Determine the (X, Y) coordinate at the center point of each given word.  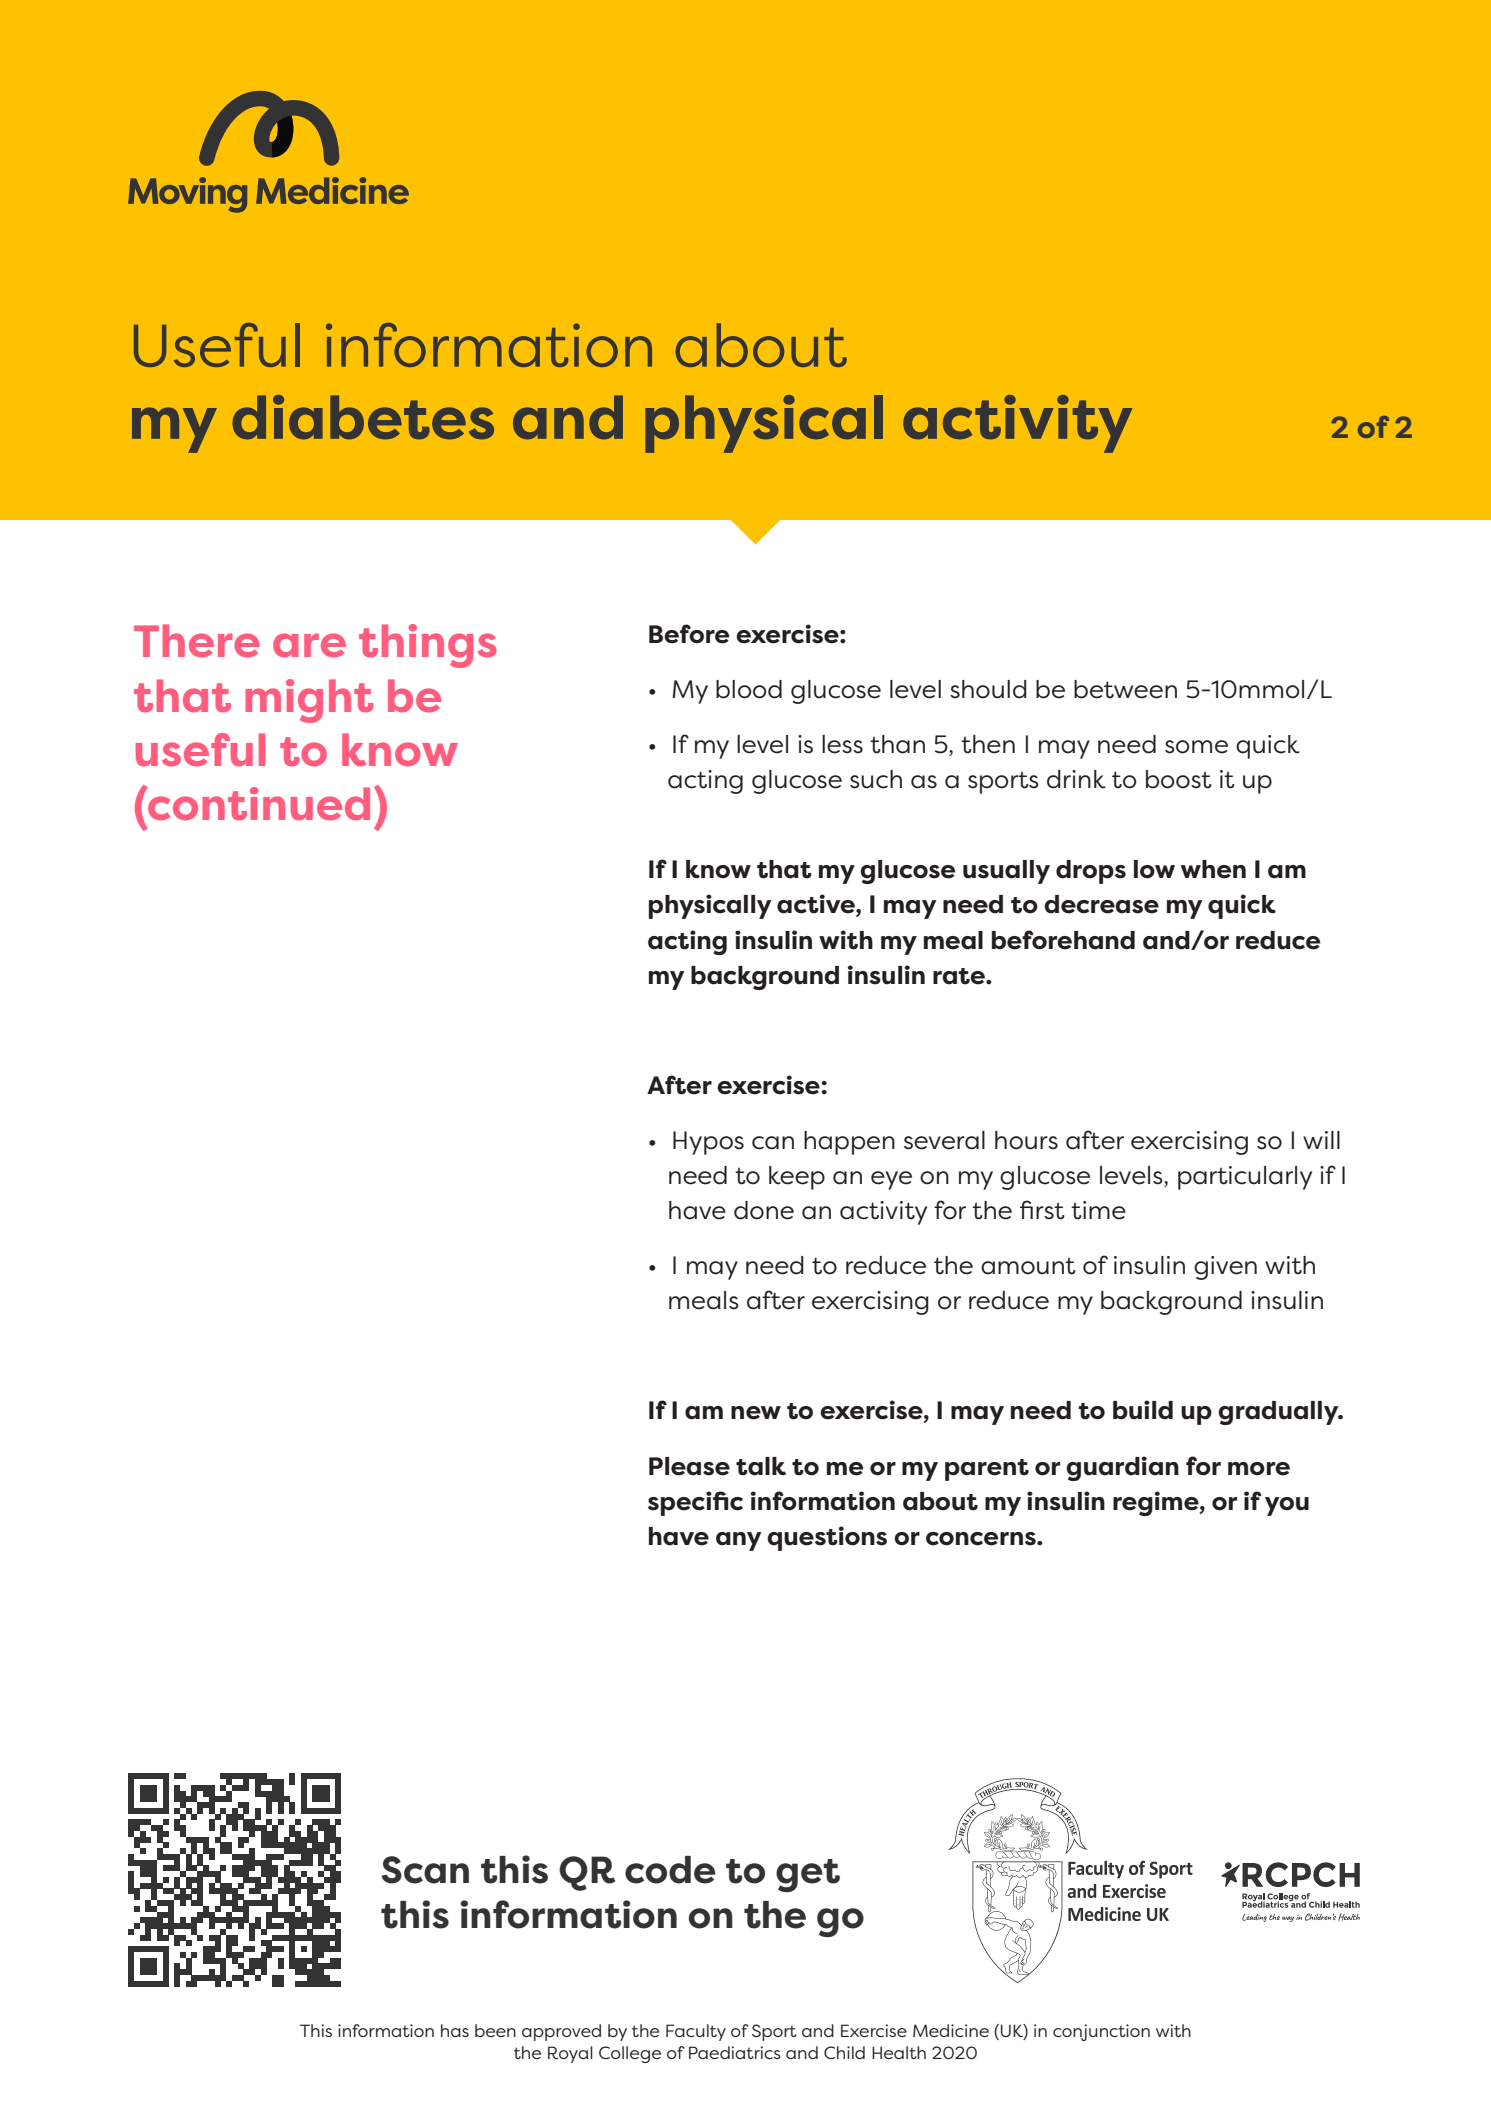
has (455, 2030)
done (764, 1210)
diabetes (363, 417)
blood (749, 689)
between (1125, 689)
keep (797, 1178)
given (1225, 1268)
